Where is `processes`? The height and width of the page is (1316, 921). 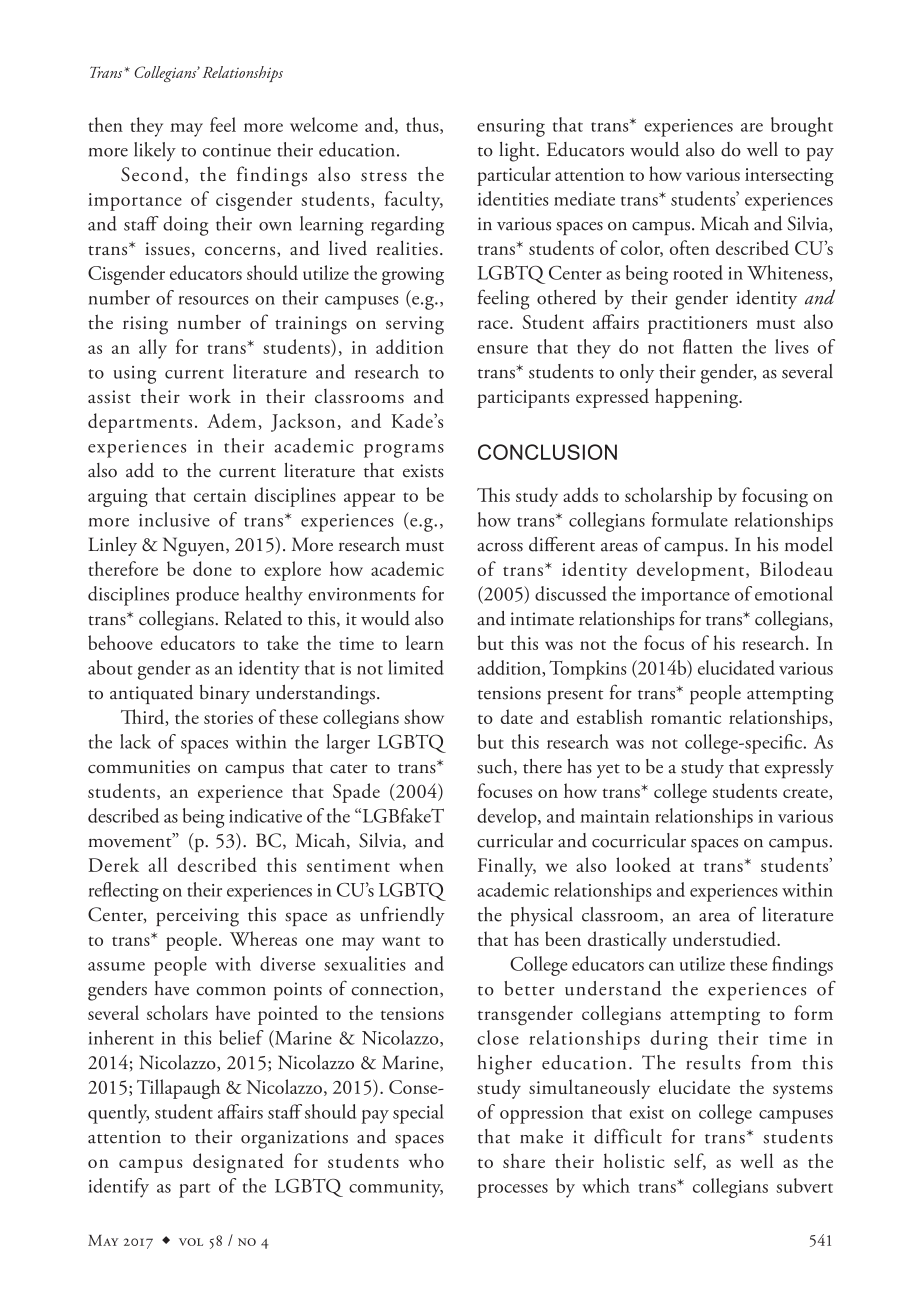
processes is located at coordinates (512, 1191).
